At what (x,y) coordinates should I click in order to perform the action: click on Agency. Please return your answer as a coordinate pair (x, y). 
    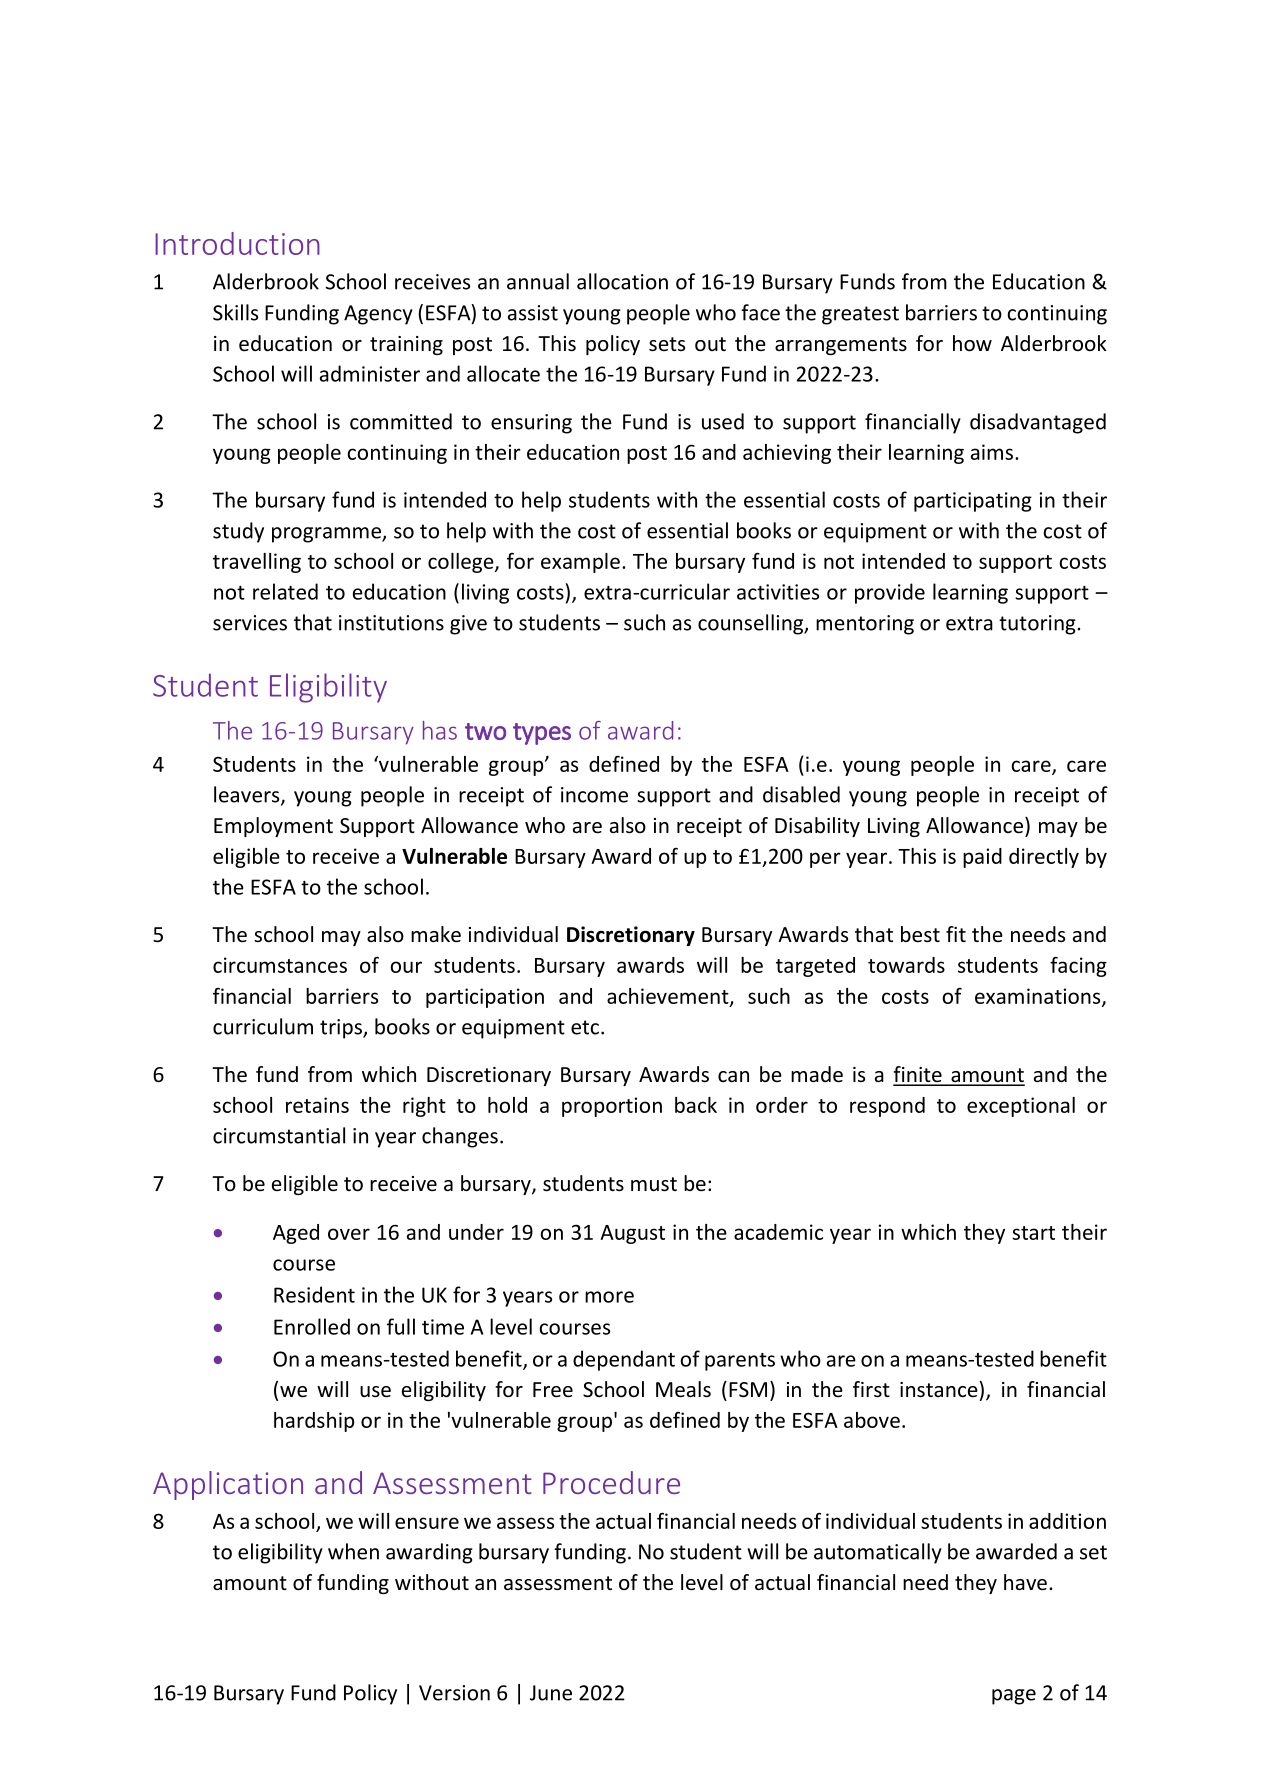
    Looking at the image, I should click on (378, 315).
